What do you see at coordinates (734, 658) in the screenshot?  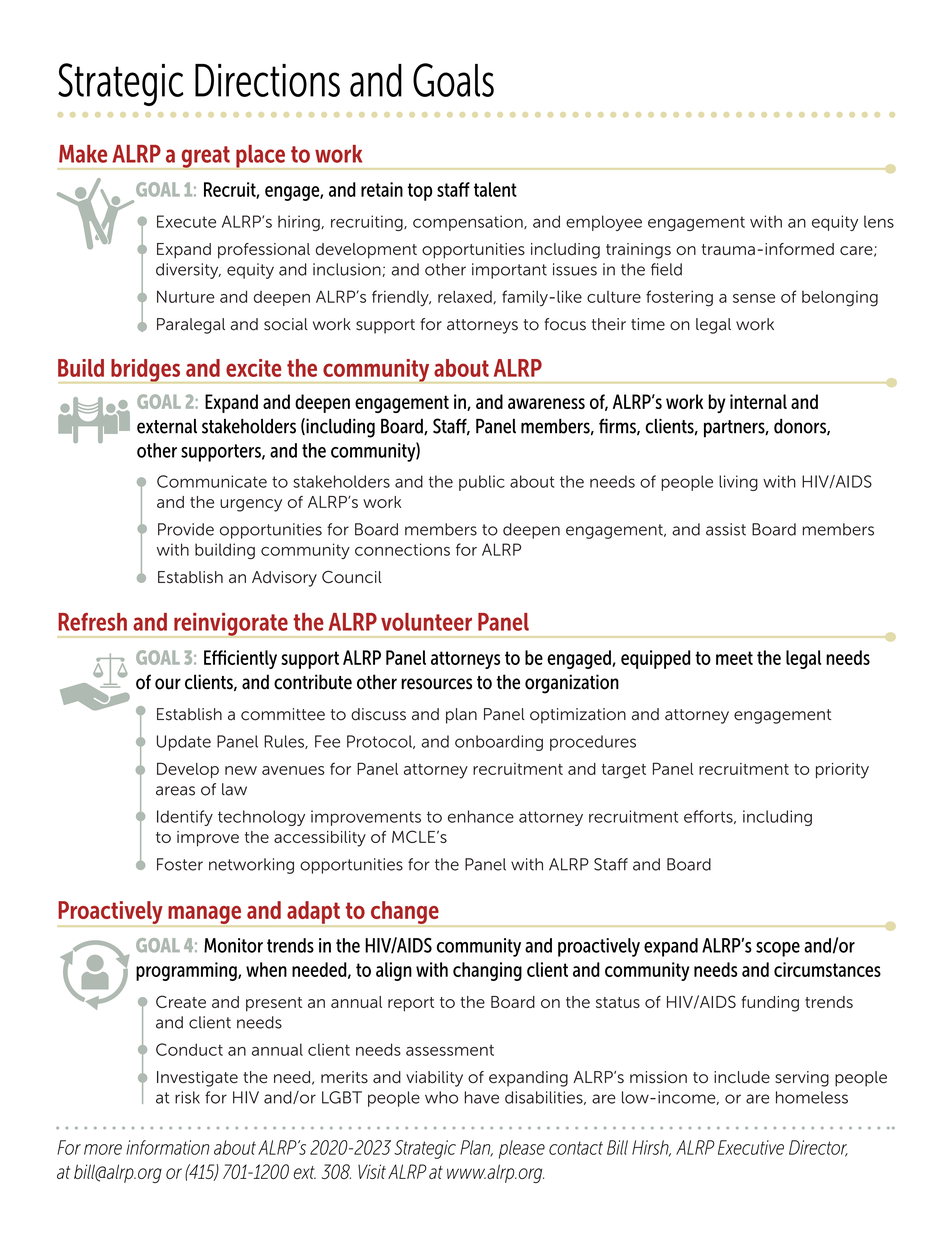 I see `meet` at bounding box center [734, 658].
